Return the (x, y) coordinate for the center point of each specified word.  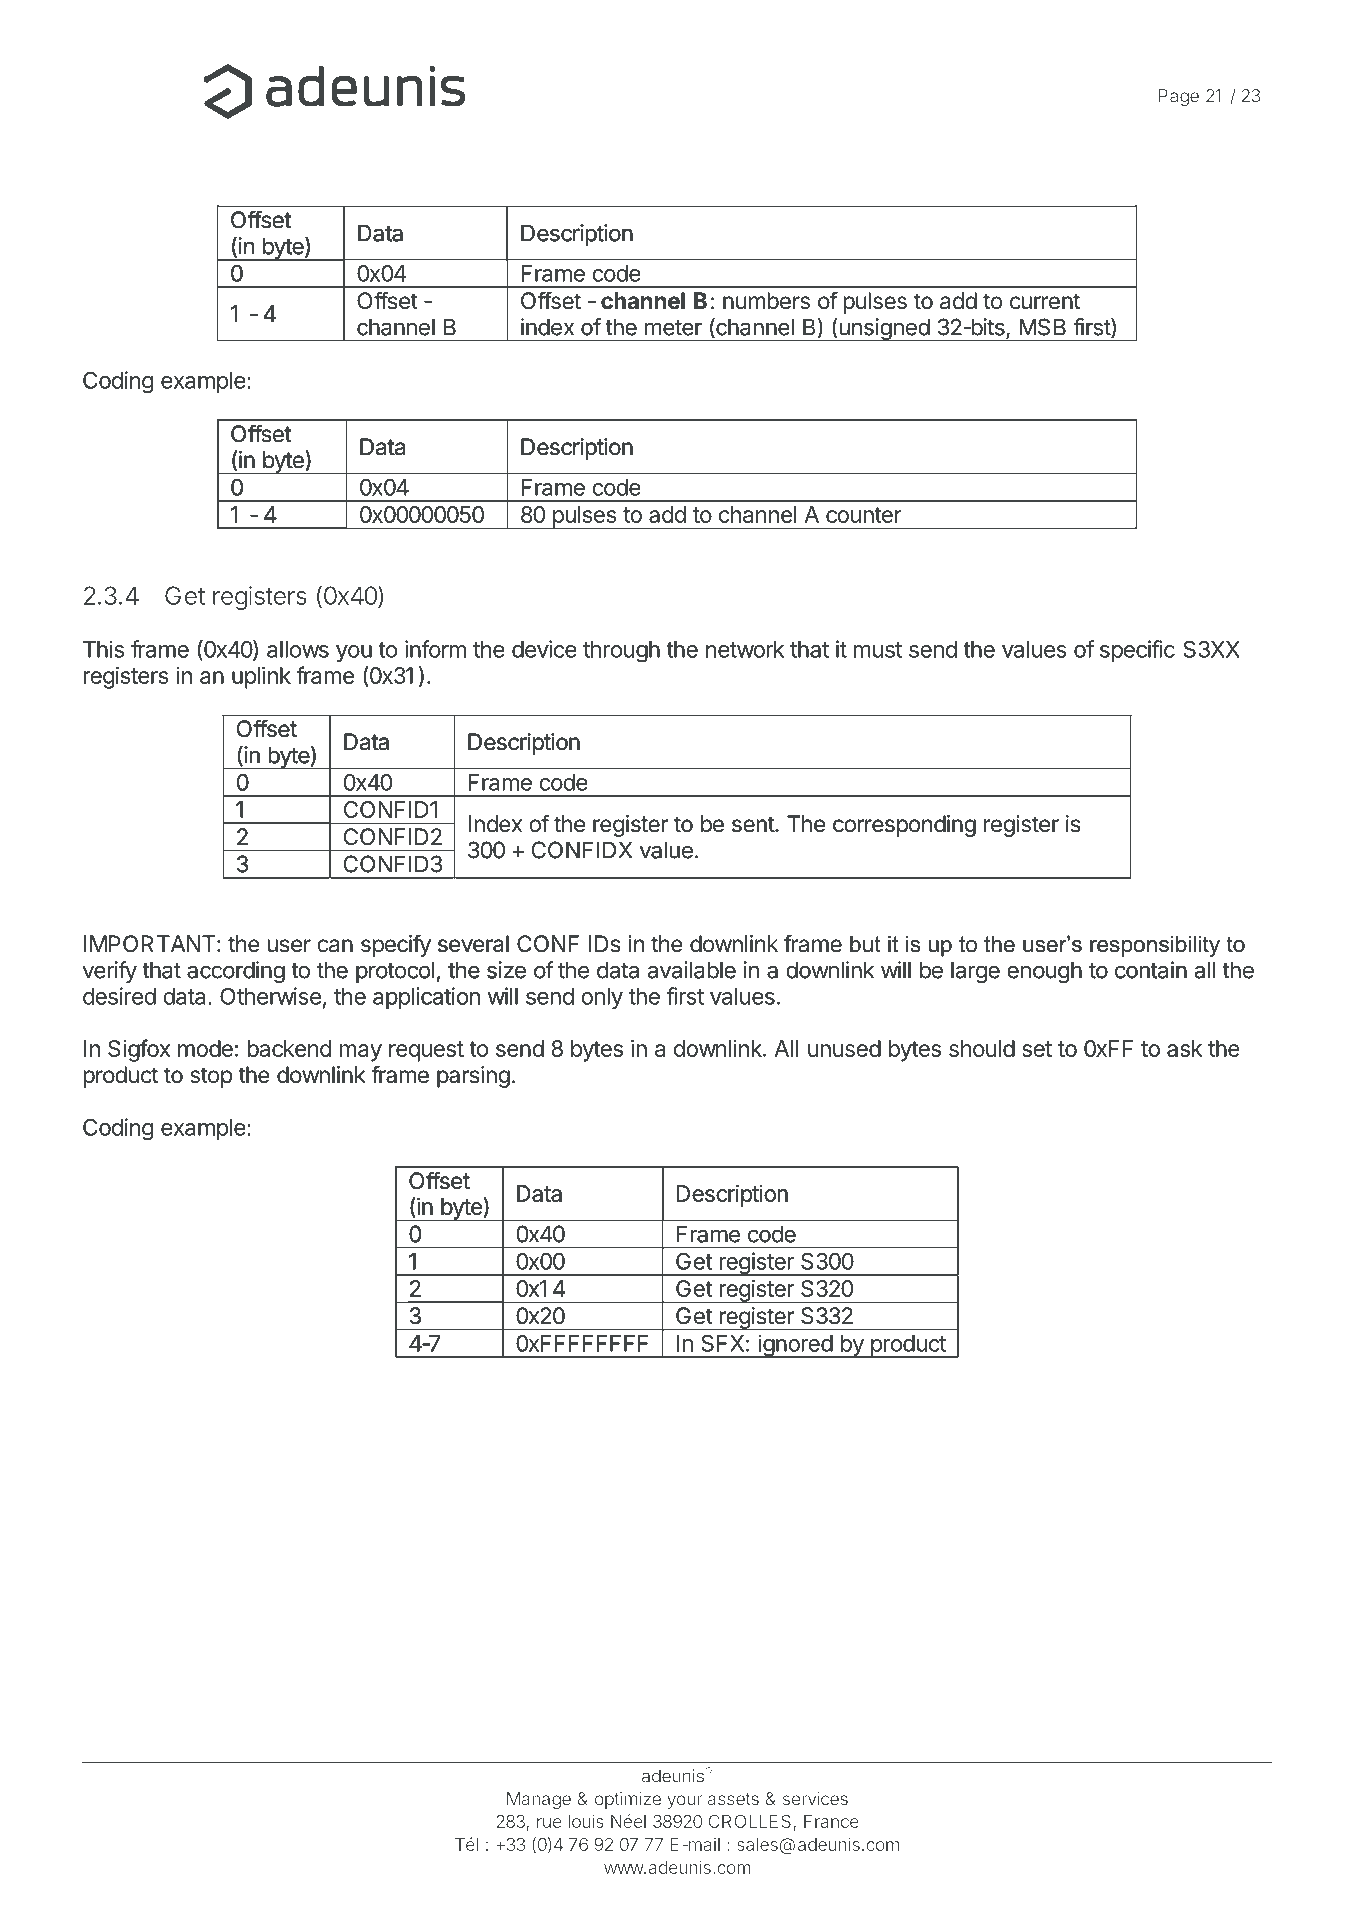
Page (1178, 97)
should (982, 1048)
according (236, 972)
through (621, 652)
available (692, 970)
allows (298, 649)
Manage (539, 1800)
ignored (795, 1346)
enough (1044, 972)
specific (1137, 651)
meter (673, 328)
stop (211, 1077)
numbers (766, 301)
